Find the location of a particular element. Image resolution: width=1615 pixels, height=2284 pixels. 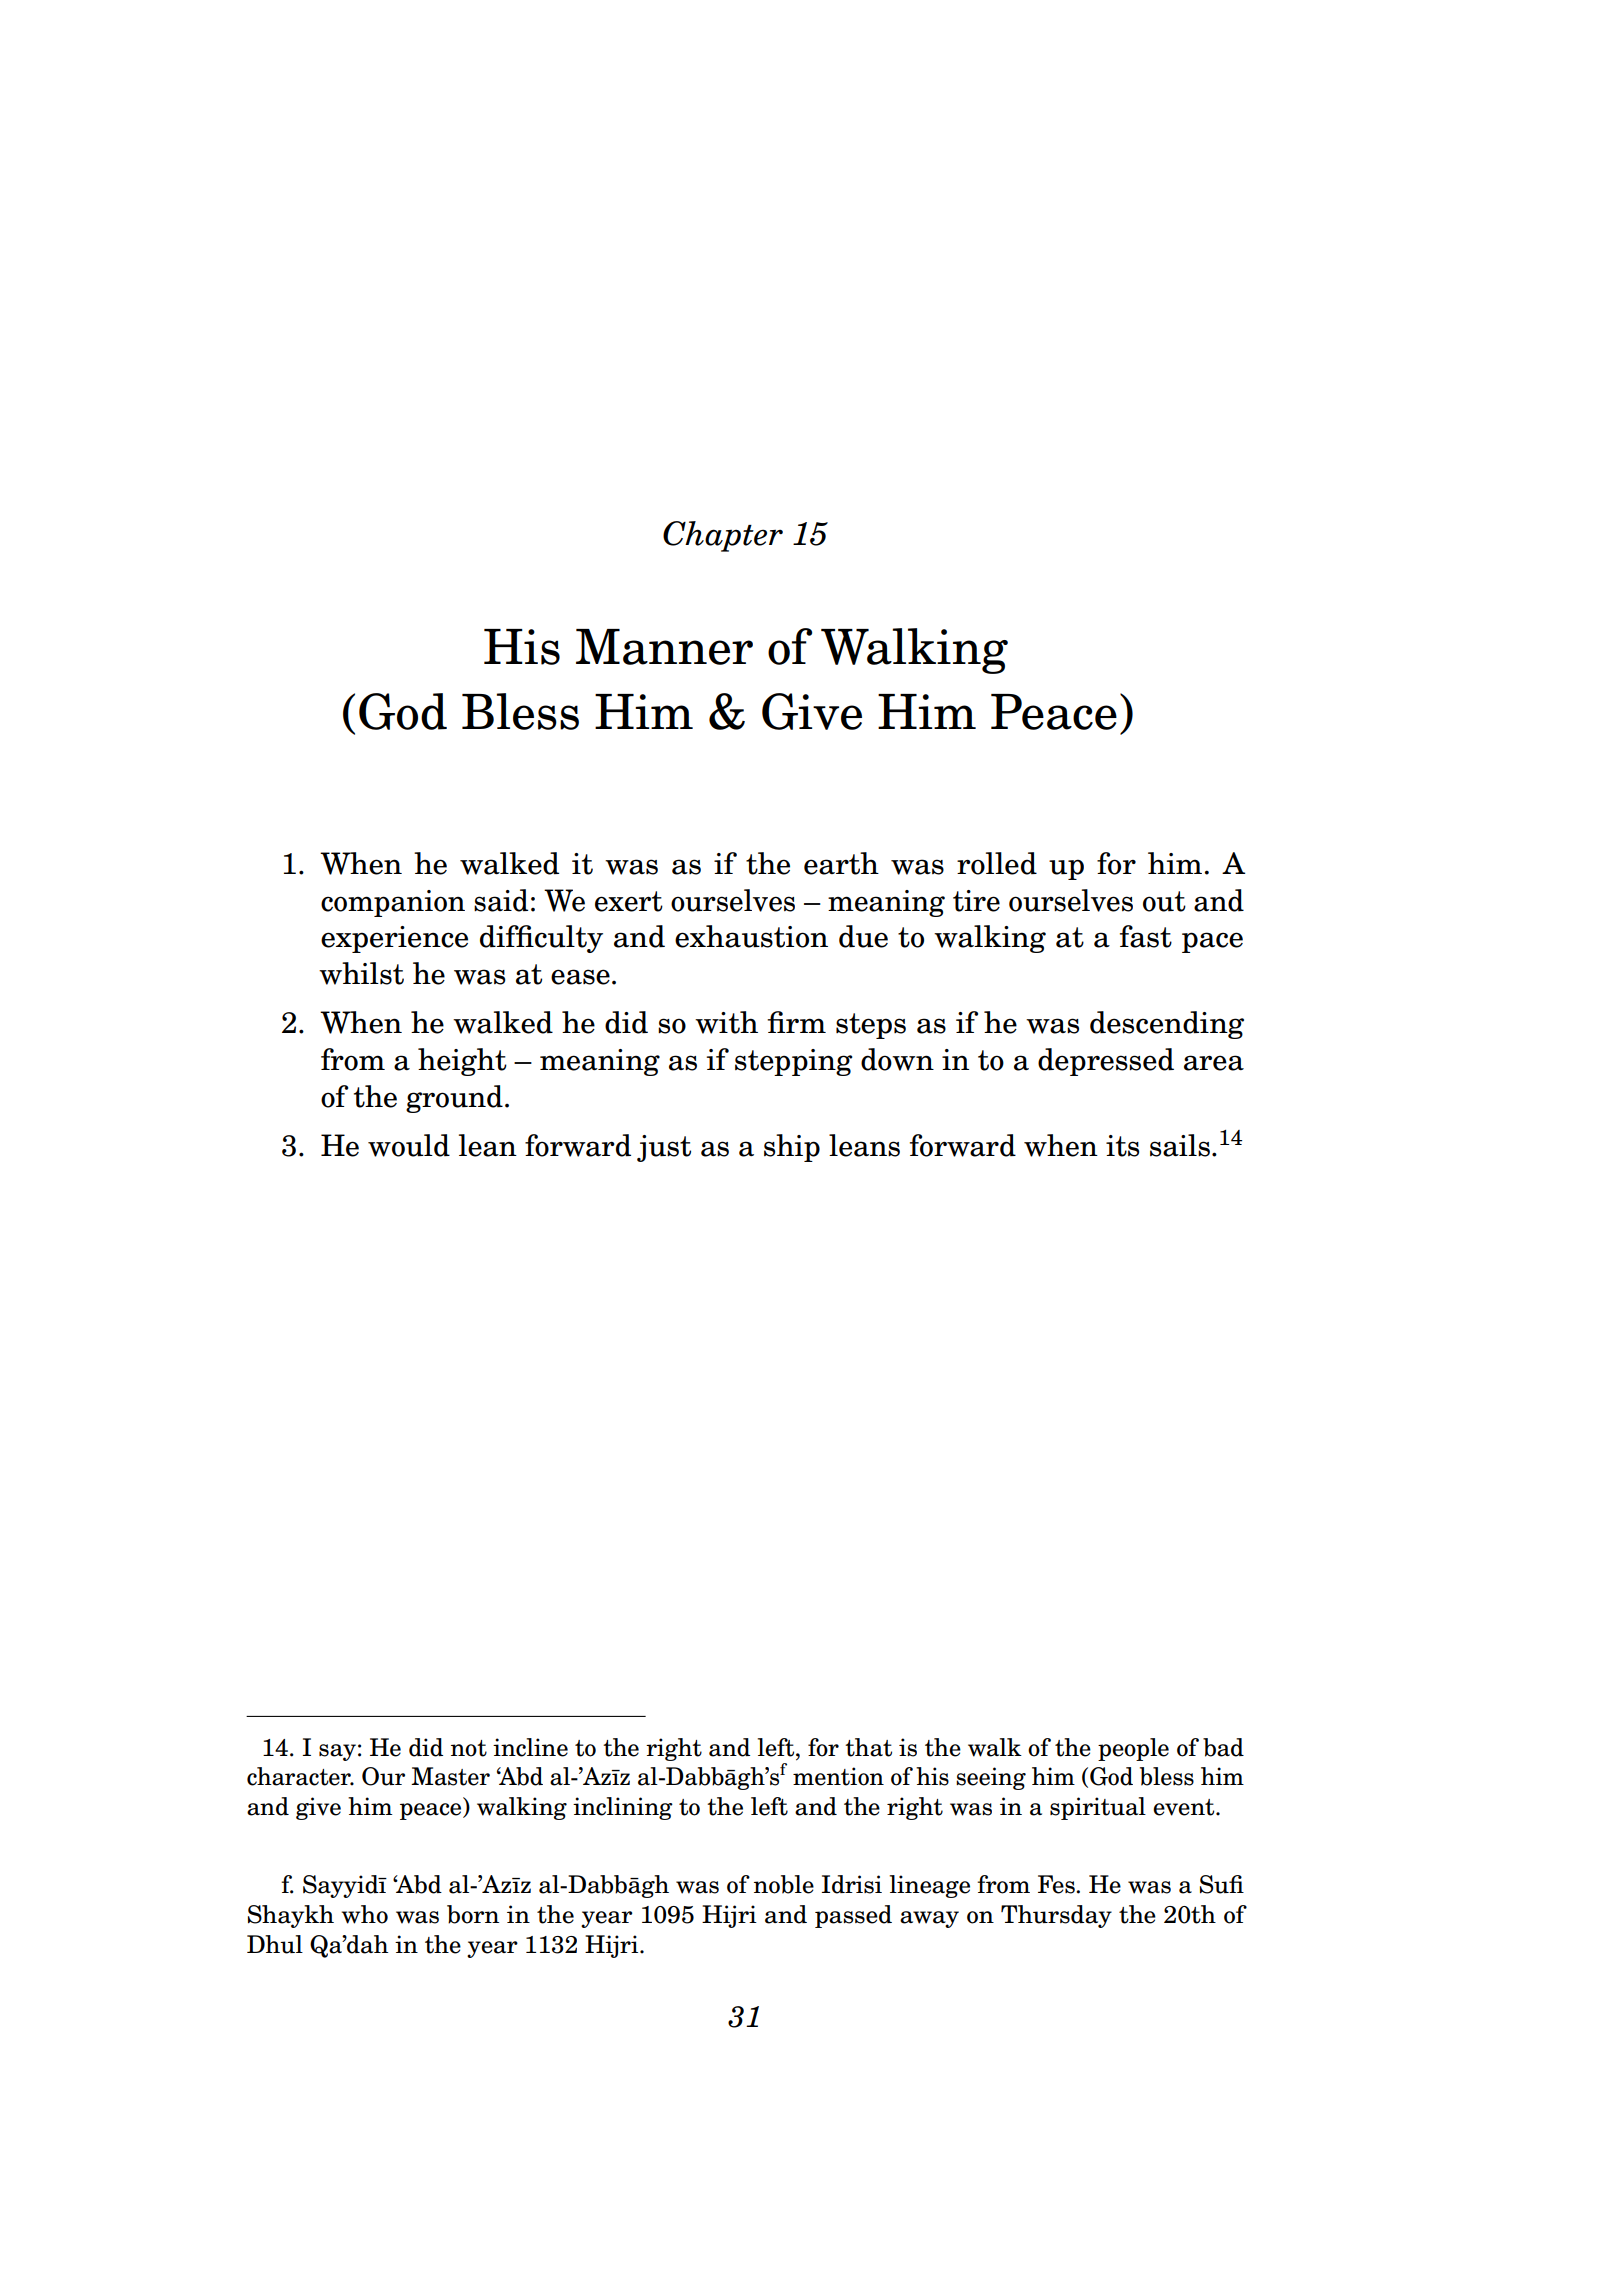

rolled is located at coordinates (997, 863).
